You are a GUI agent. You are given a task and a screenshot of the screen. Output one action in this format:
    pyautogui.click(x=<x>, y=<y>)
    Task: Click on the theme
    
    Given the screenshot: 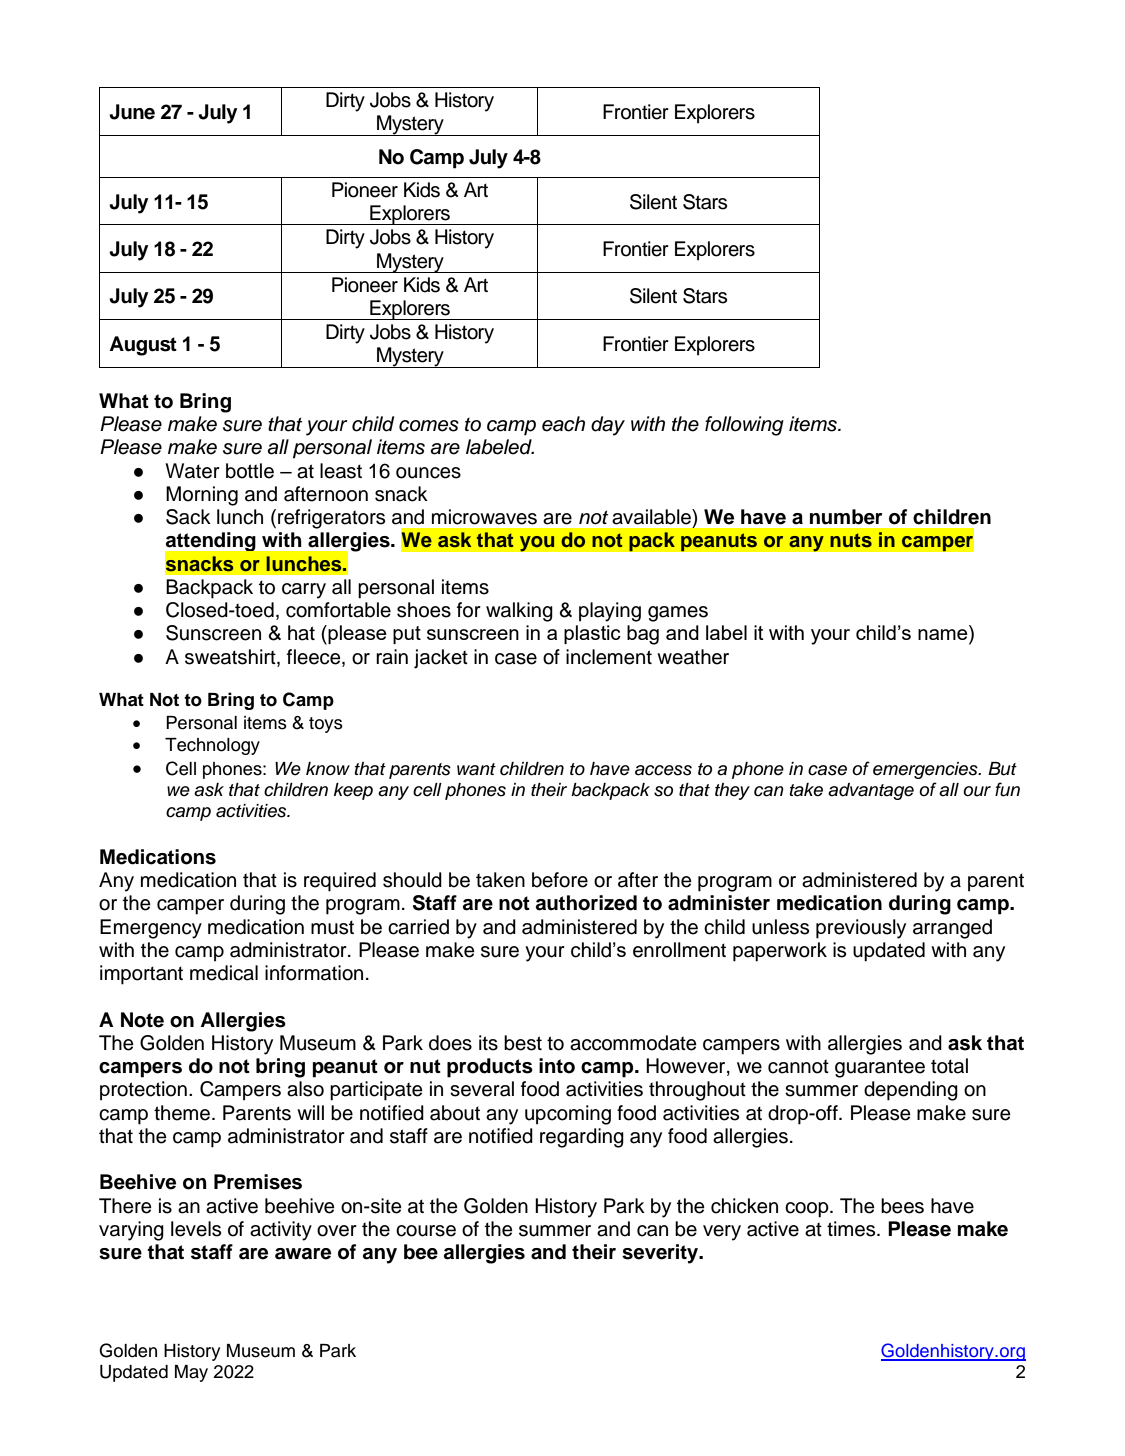 What is the action you would take?
    pyautogui.click(x=182, y=1113)
